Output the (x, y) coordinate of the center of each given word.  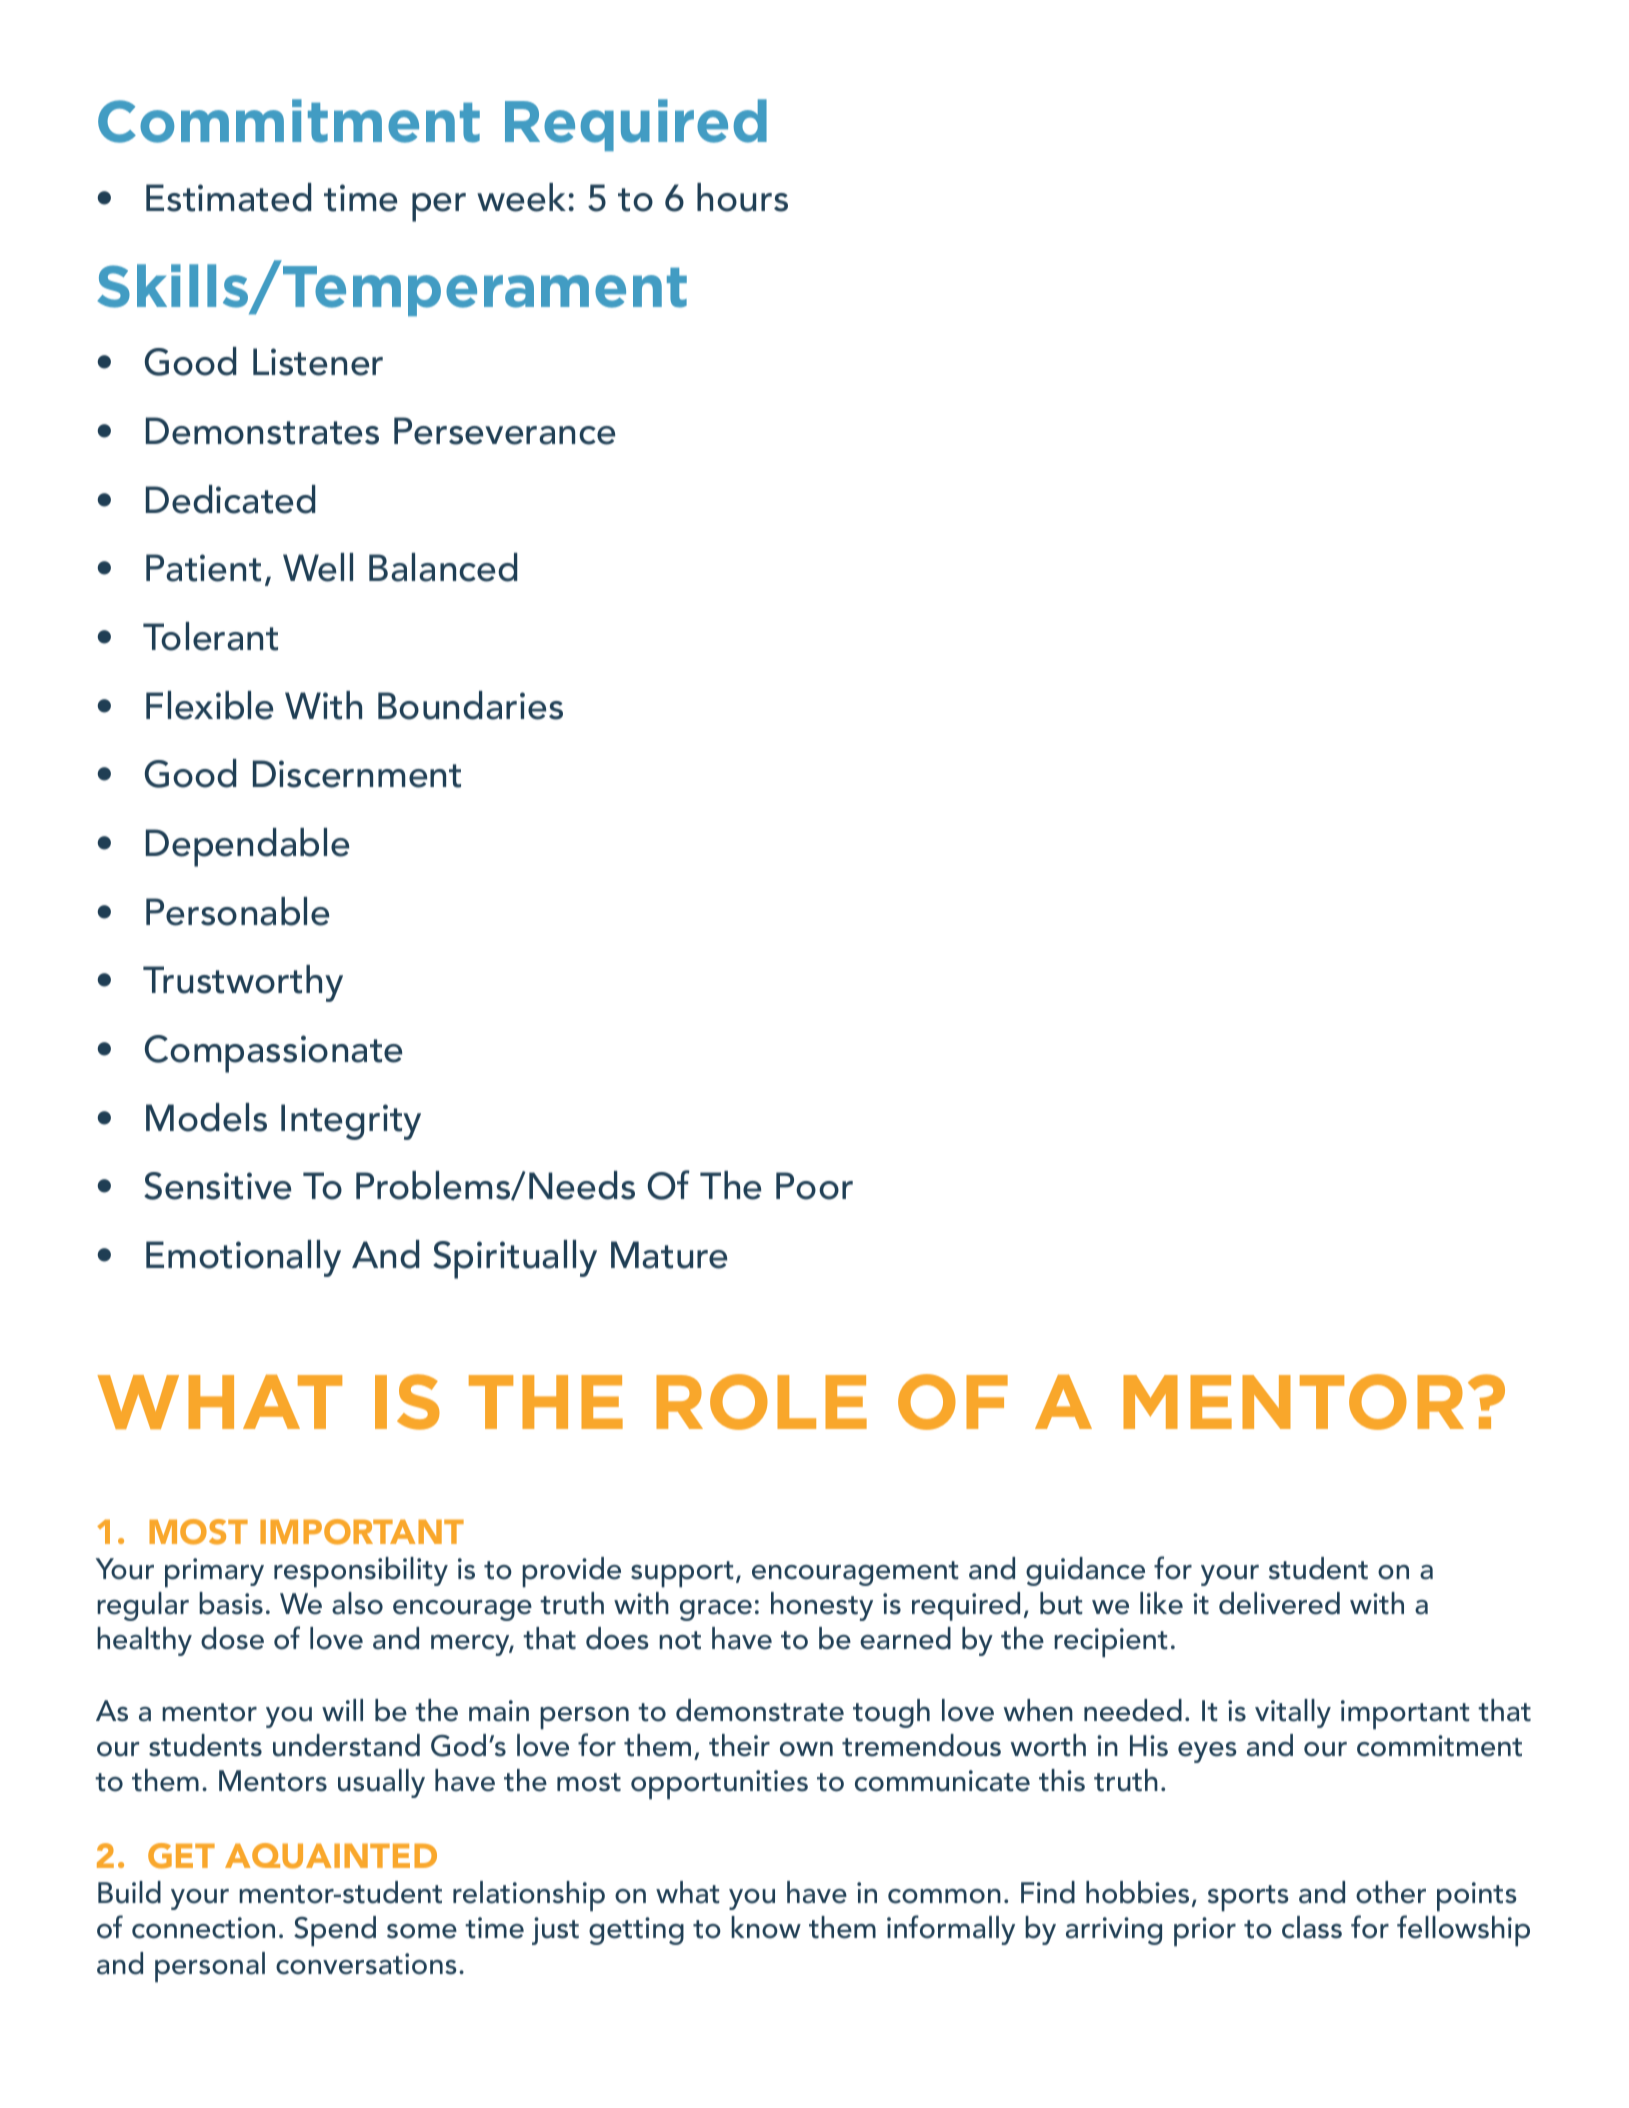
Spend (335, 1931)
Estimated (228, 197)
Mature (669, 1255)
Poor (814, 1186)
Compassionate (273, 1054)
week (521, 197)
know (766, 1927)
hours (742, 197)
